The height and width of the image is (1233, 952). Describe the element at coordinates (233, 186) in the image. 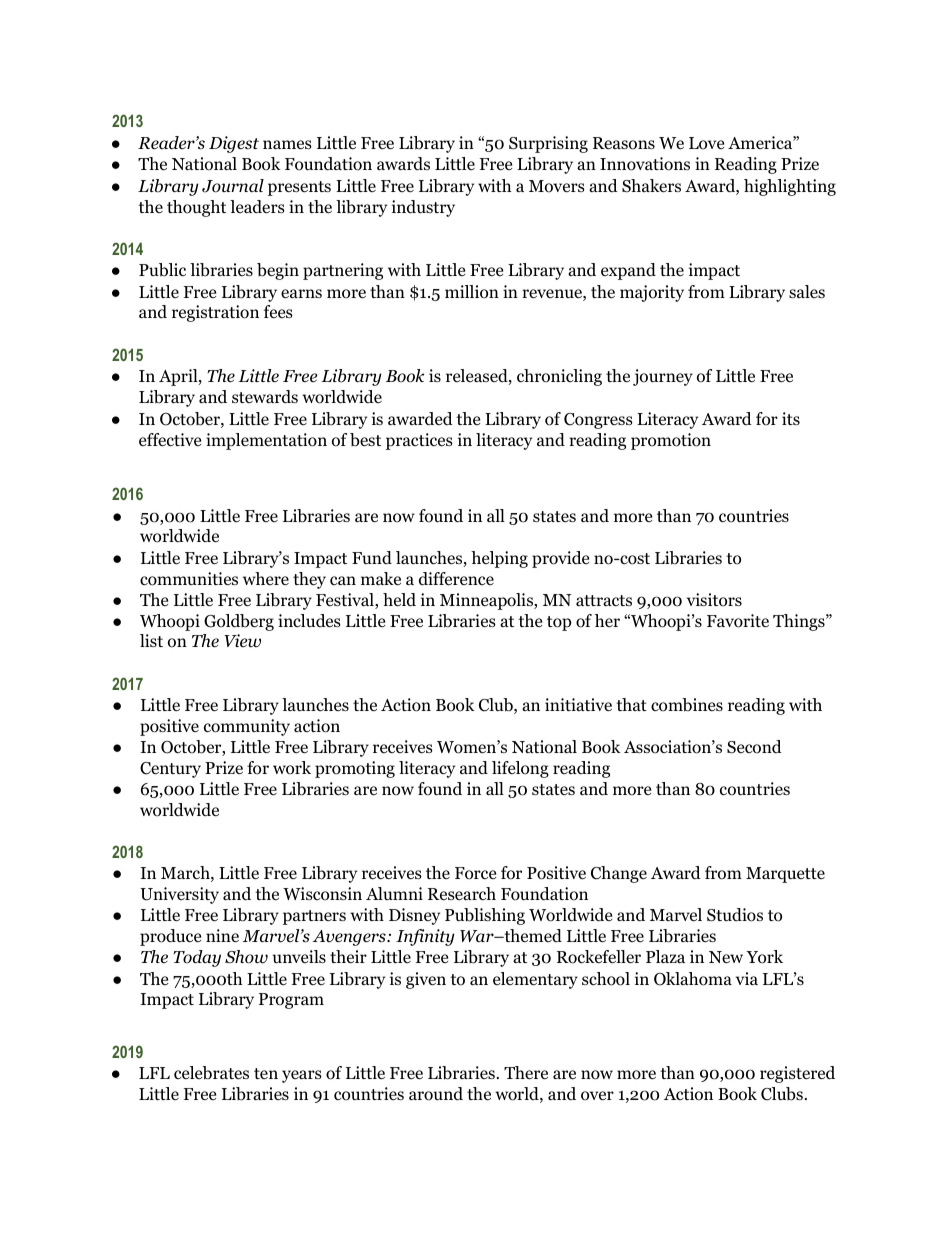

I see `Journal` at that location.
